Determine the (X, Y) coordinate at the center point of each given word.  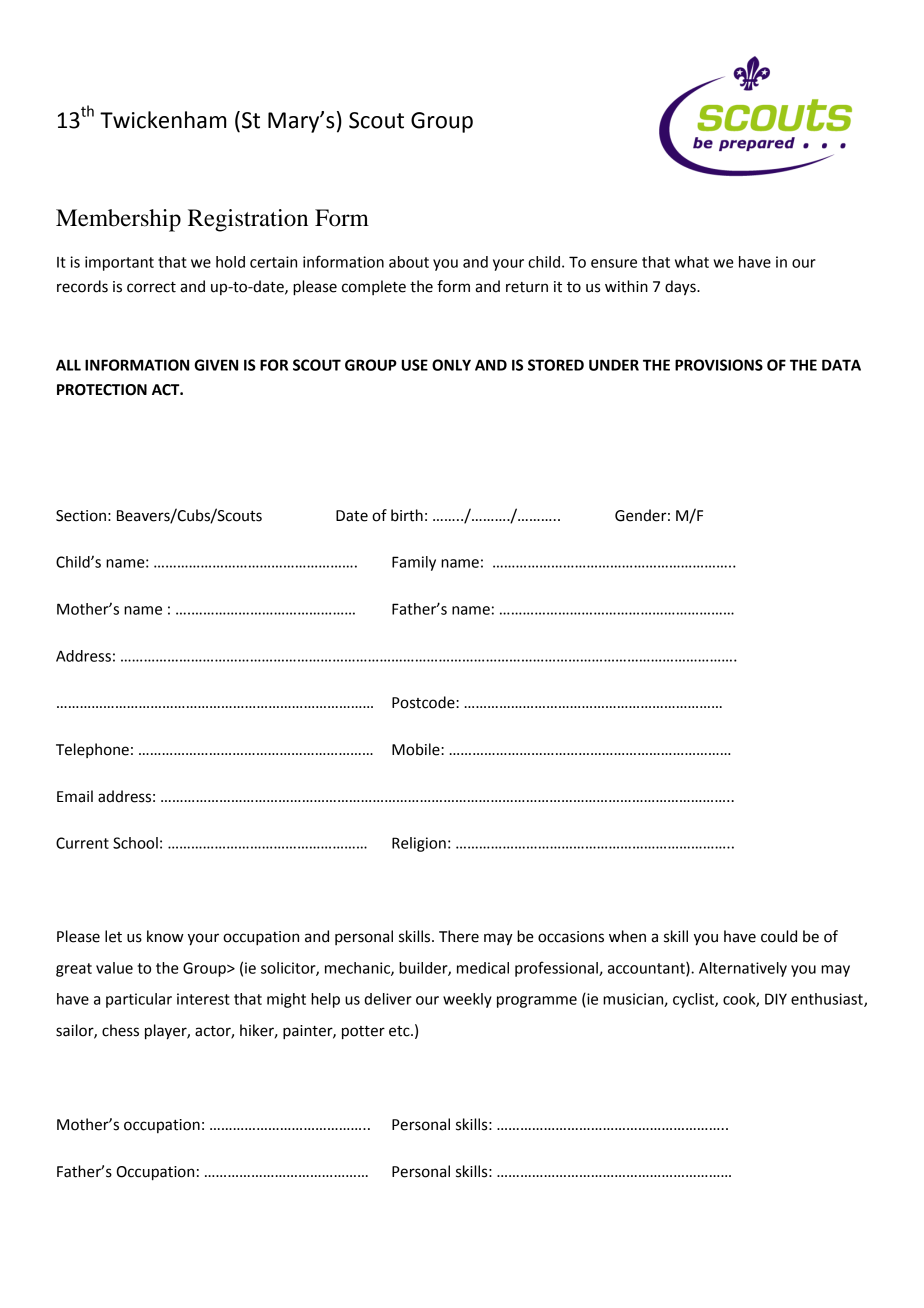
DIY (776, 999)
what (692, 262)
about (409, 262)
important (119, 263)
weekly (467, 1000)
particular (139, 1000)
